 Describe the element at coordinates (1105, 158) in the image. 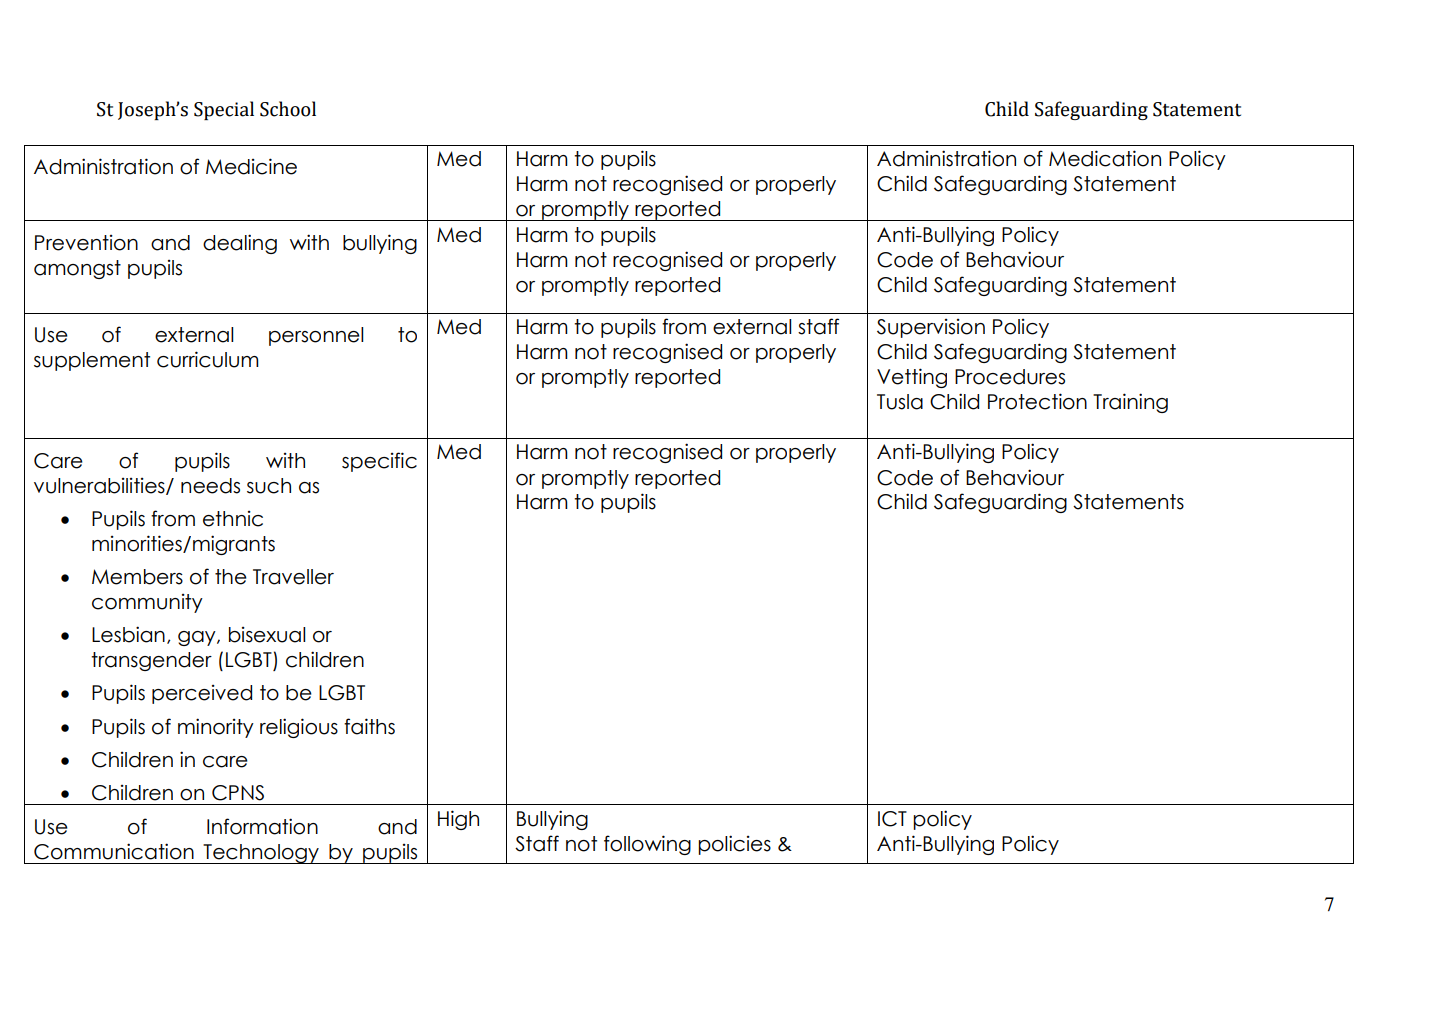

I see `Medication` at that location.
